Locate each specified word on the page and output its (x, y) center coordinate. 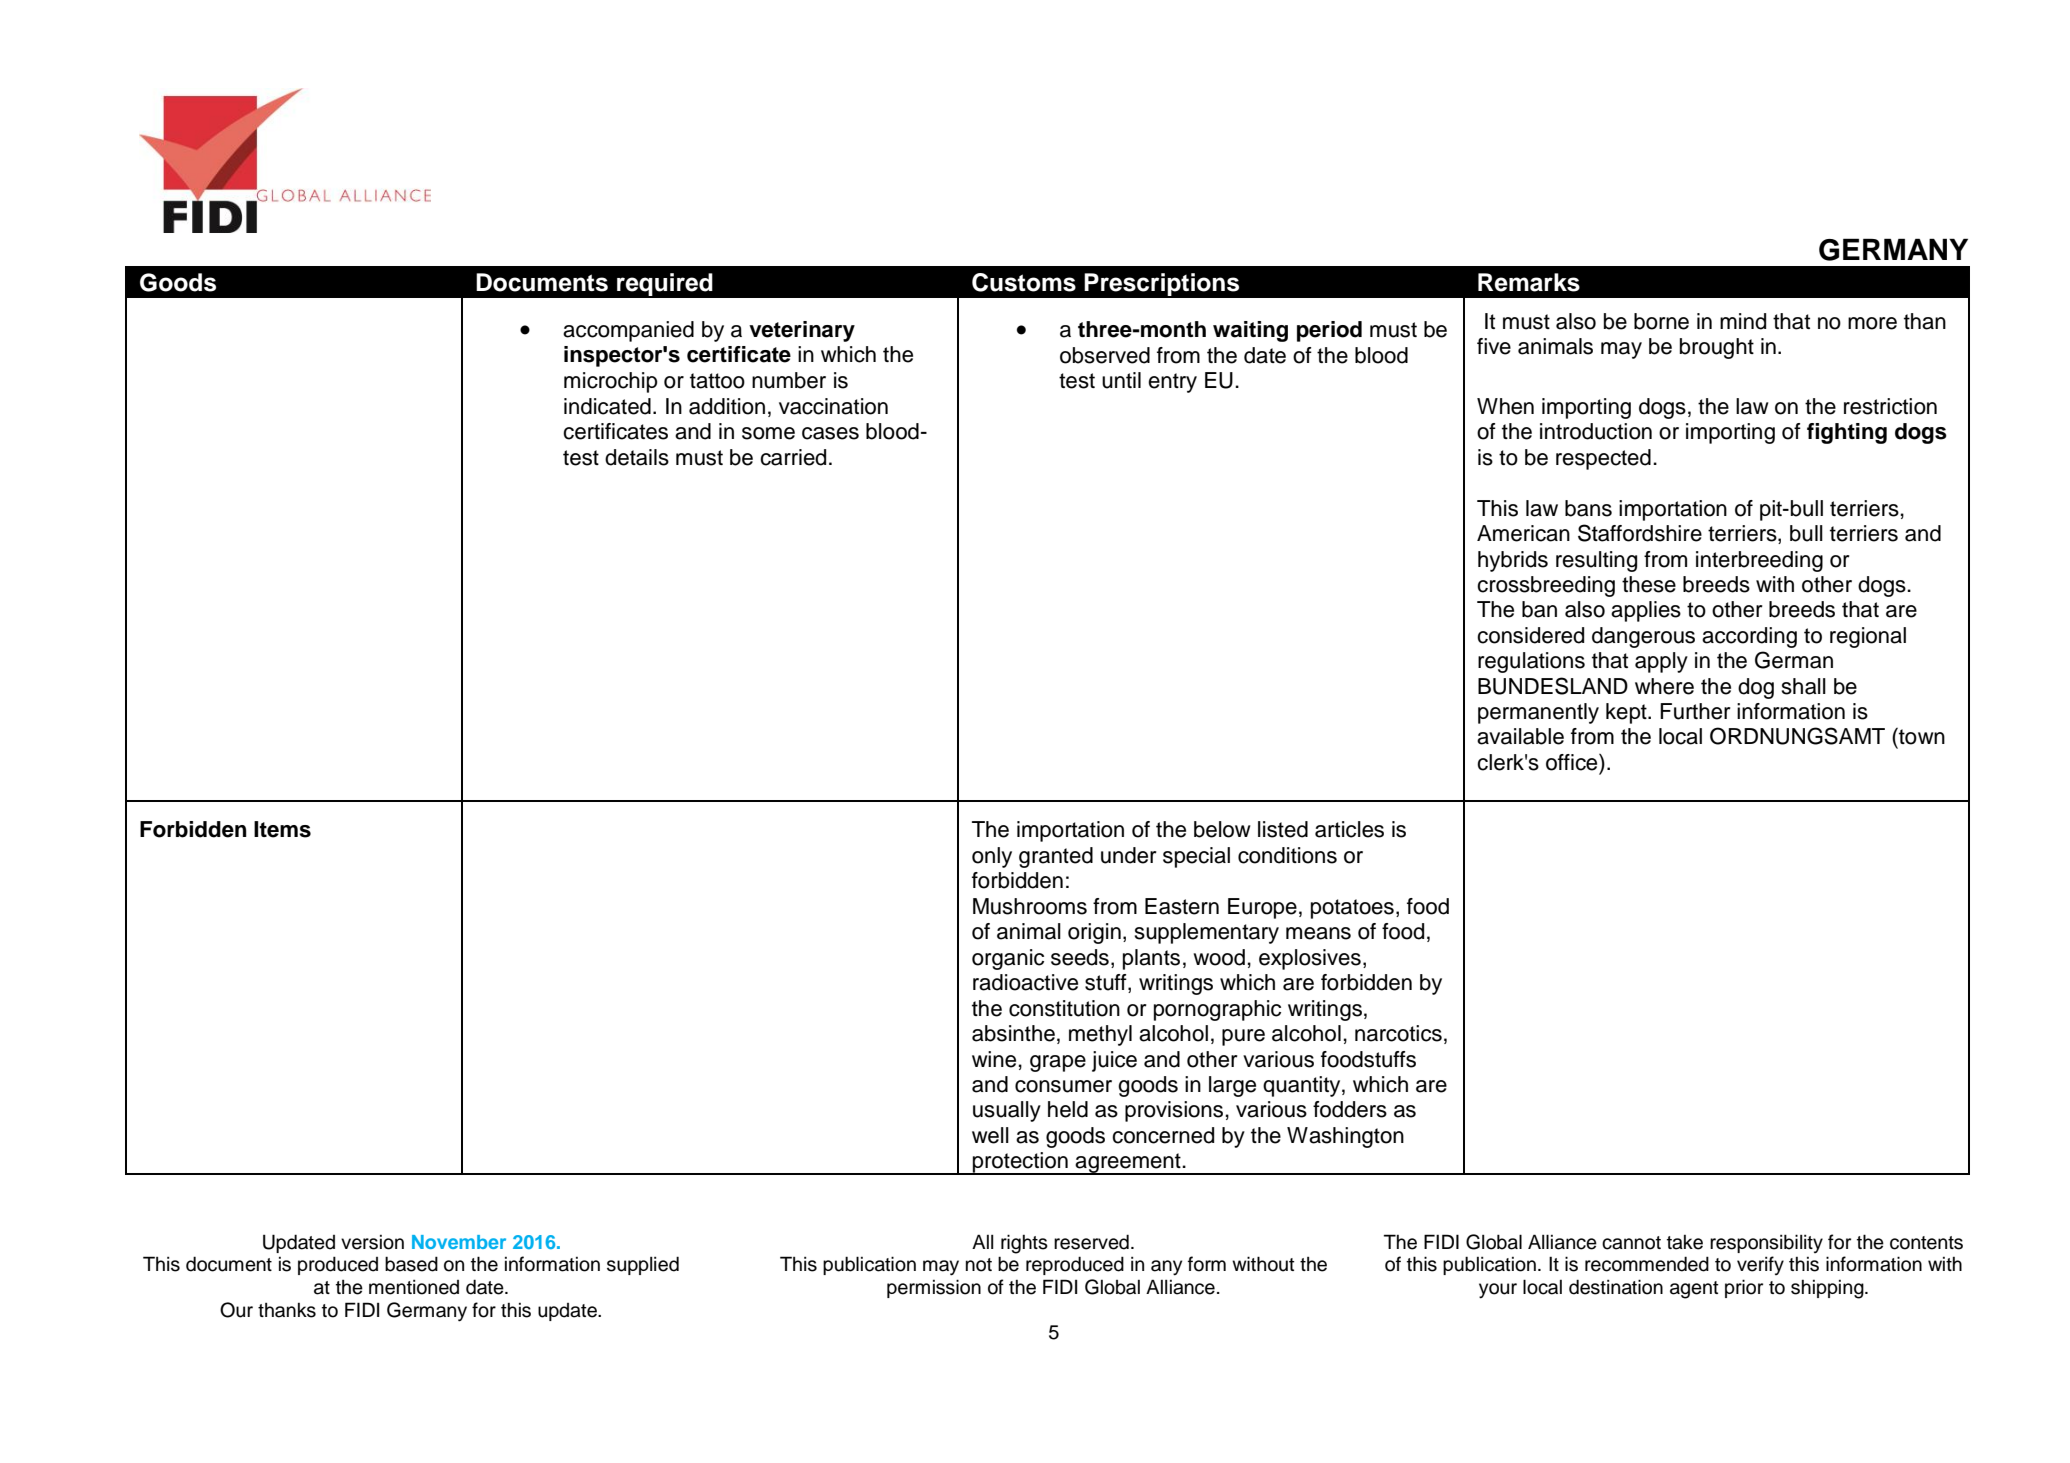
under (1129, 855)
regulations (1531, 662)
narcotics (1398, 1033)
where (1664, 686)
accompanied (628, 331)
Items (282, 829)
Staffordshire (1640, 533)
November (459, 1242)
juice (1114, 1061)
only (992, 857)
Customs (1024, 282)
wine (994, 1059)
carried (793, 457)
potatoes (1352, 909)
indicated (607, 406)
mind (1743, 321)
